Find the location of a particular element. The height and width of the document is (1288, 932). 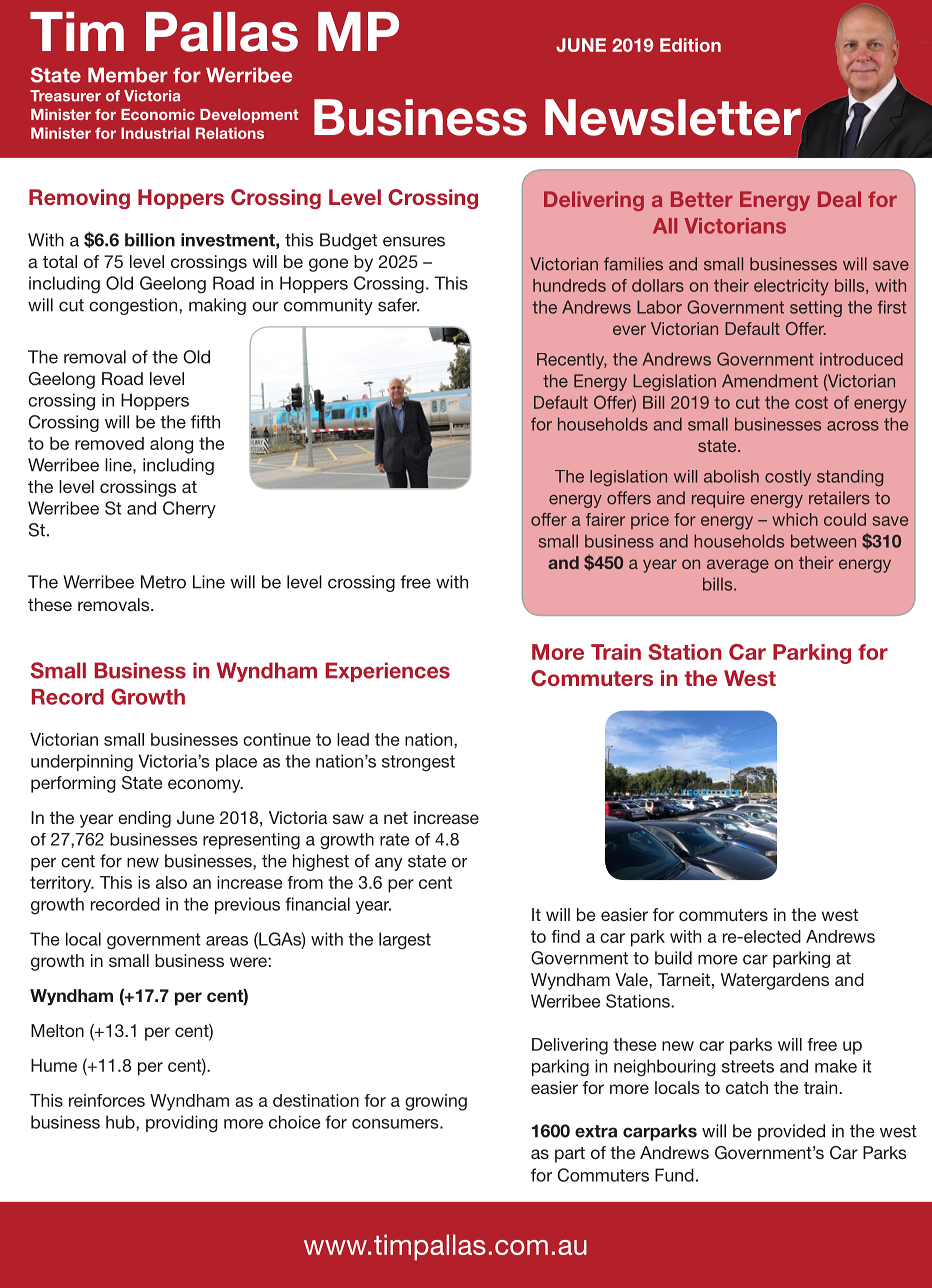

providing is located at coordinates (182, 1124).
